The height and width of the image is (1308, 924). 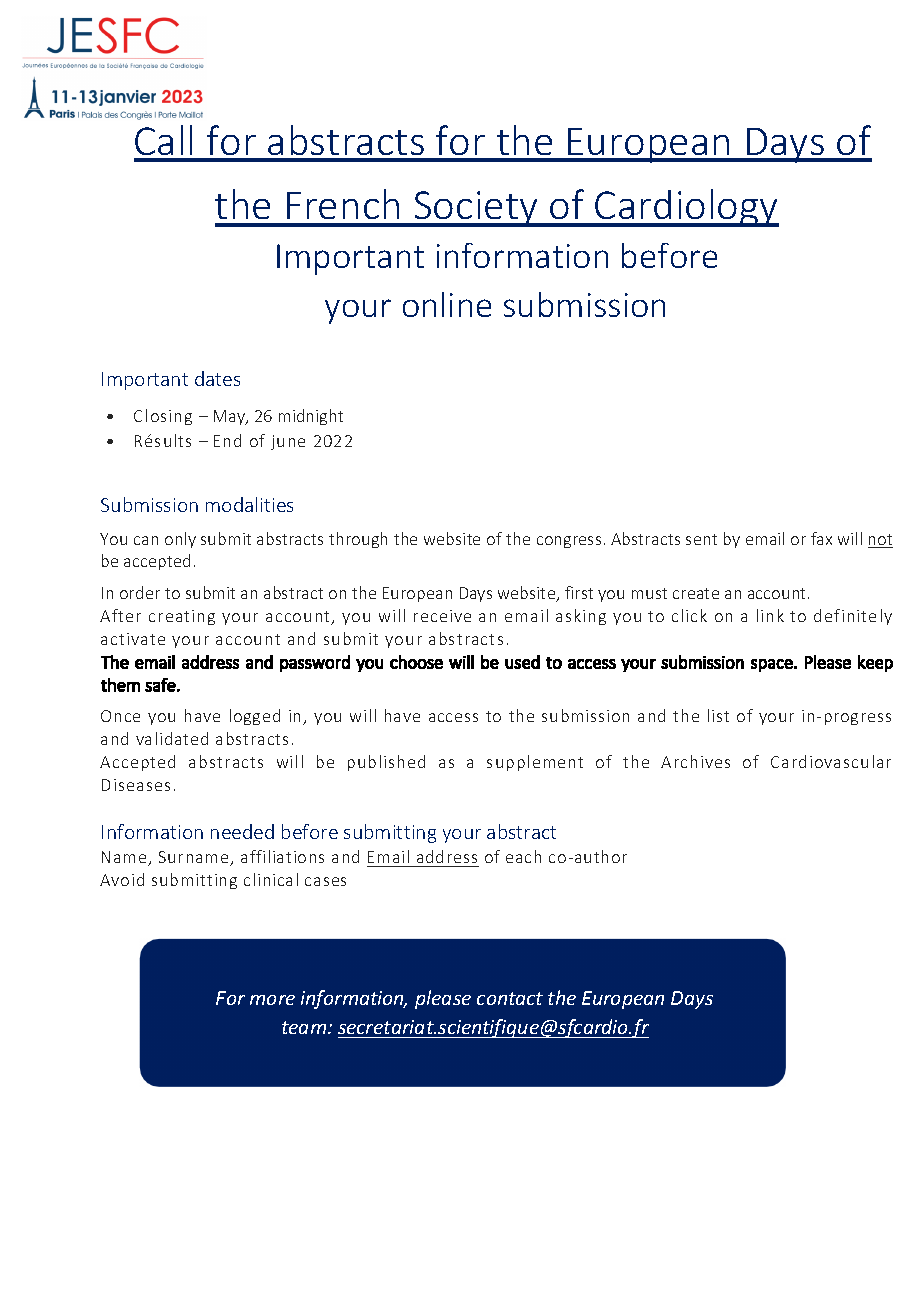 I want to click on receive, so click(x=442, y=616).
